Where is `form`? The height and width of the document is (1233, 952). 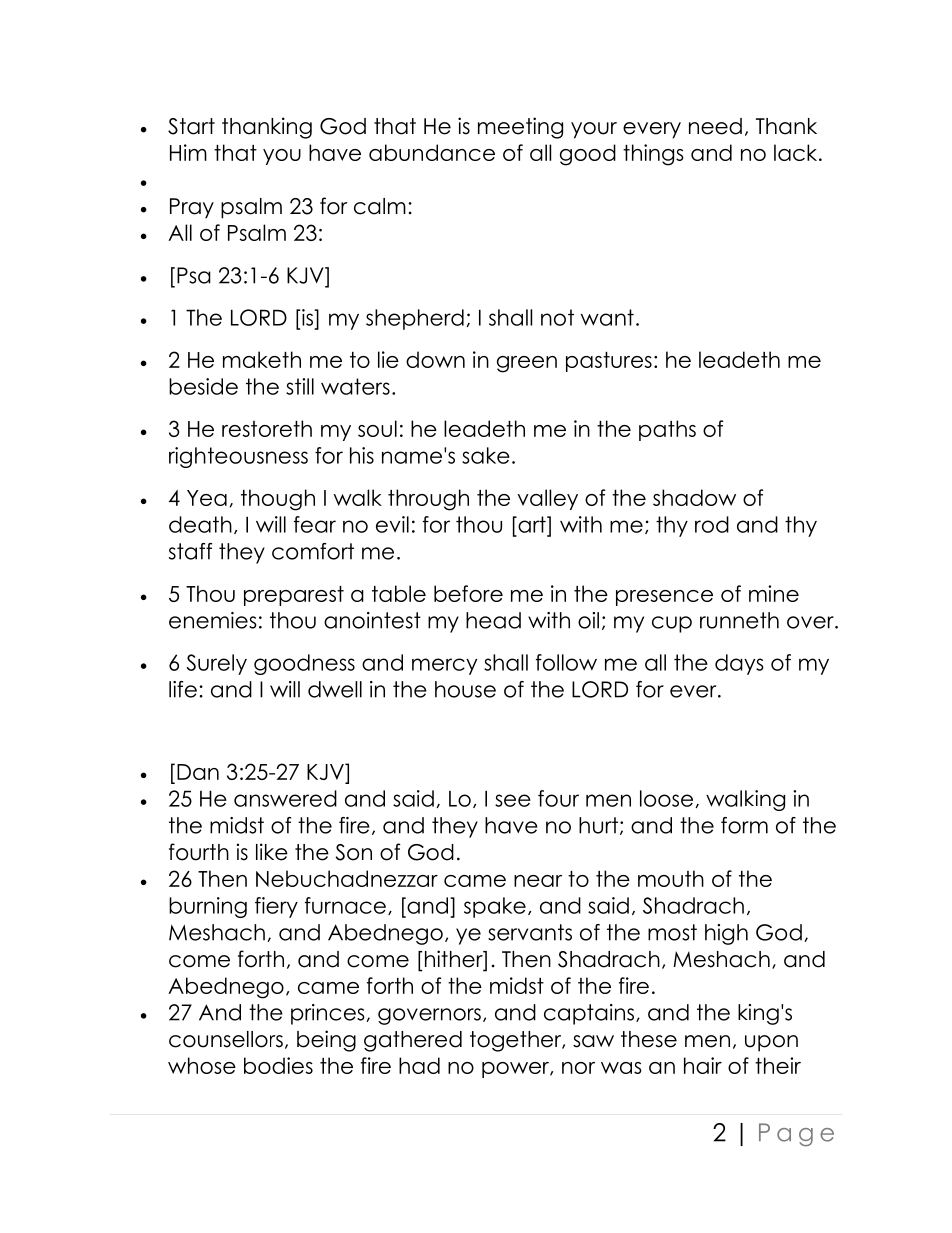 form is located at coordinates (744, 825).
